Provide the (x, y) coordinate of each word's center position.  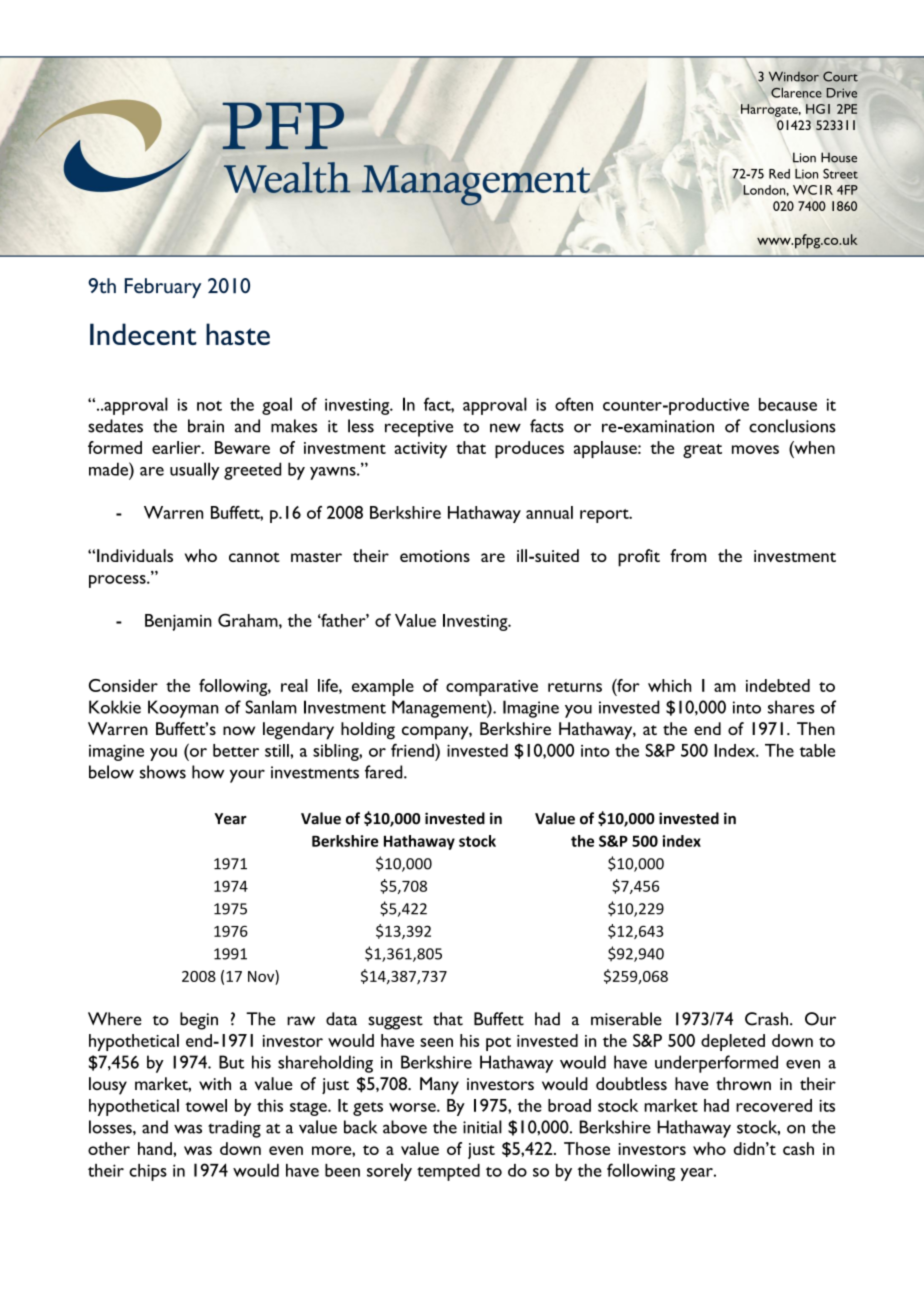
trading (234, 1129)
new (505, 428)
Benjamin (178, 622)
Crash (766, 1019)
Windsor (794, 76)
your (247, 776)
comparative (492, 688)
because (788, 404)
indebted (778, 685)
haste (238, 334)
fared (385, 772)
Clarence (796, 92)
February (163, 288)
